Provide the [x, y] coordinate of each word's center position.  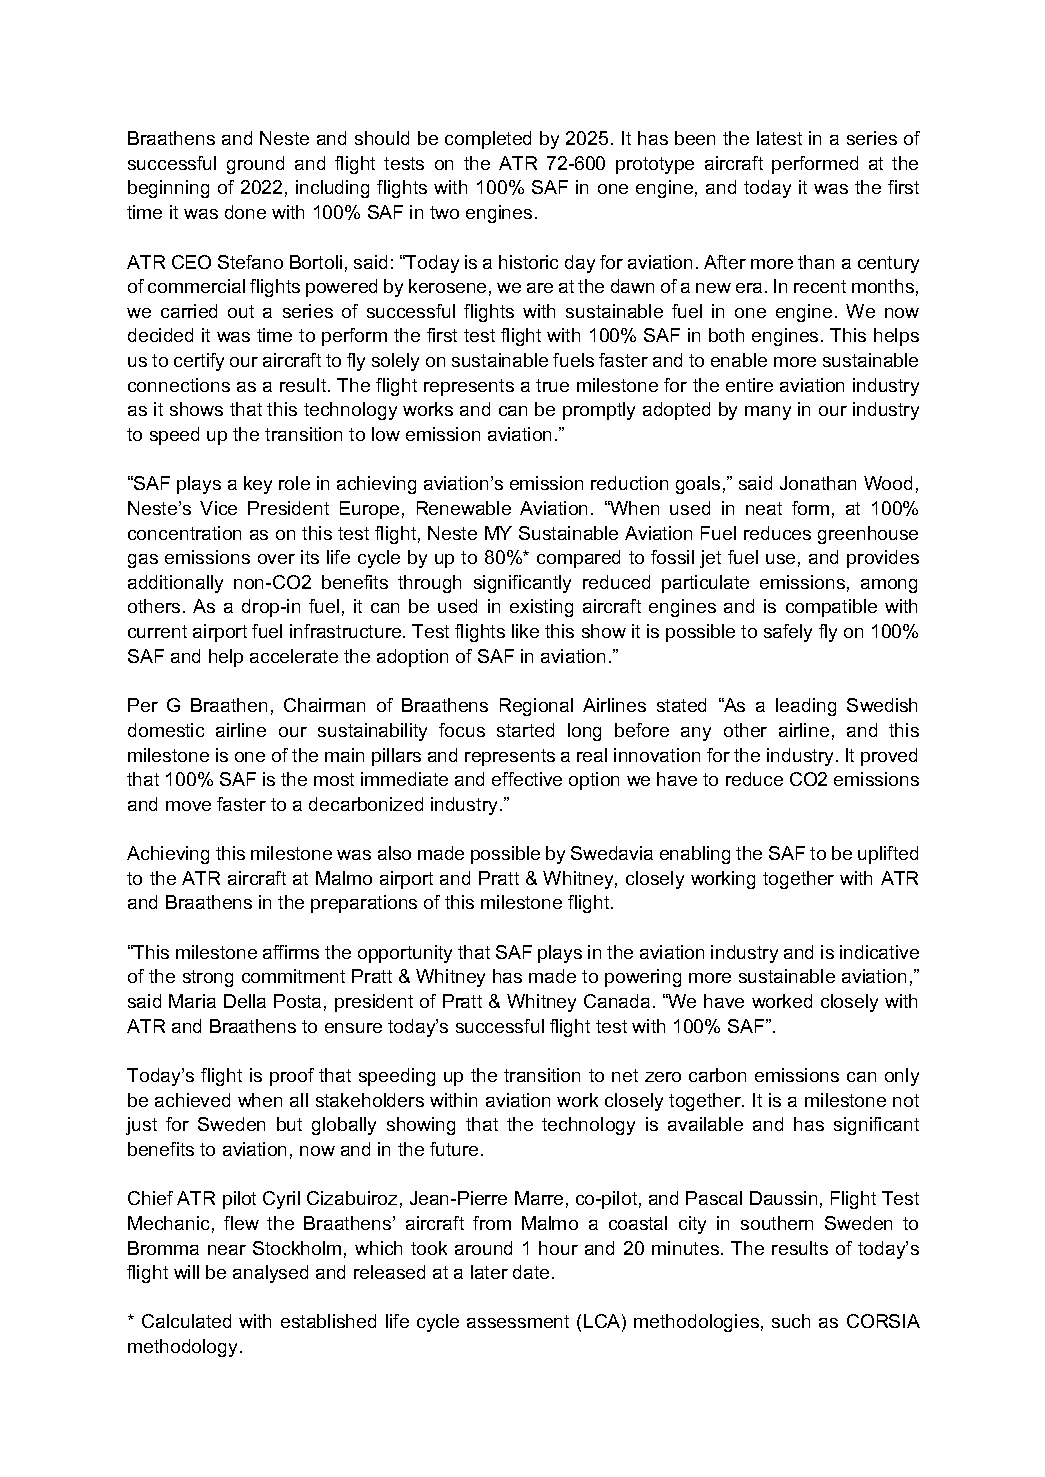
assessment [518, 1321]
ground [255, 165]
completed [488, 140]
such [791, 1321]
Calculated [186, 1321]
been [695, 138]
